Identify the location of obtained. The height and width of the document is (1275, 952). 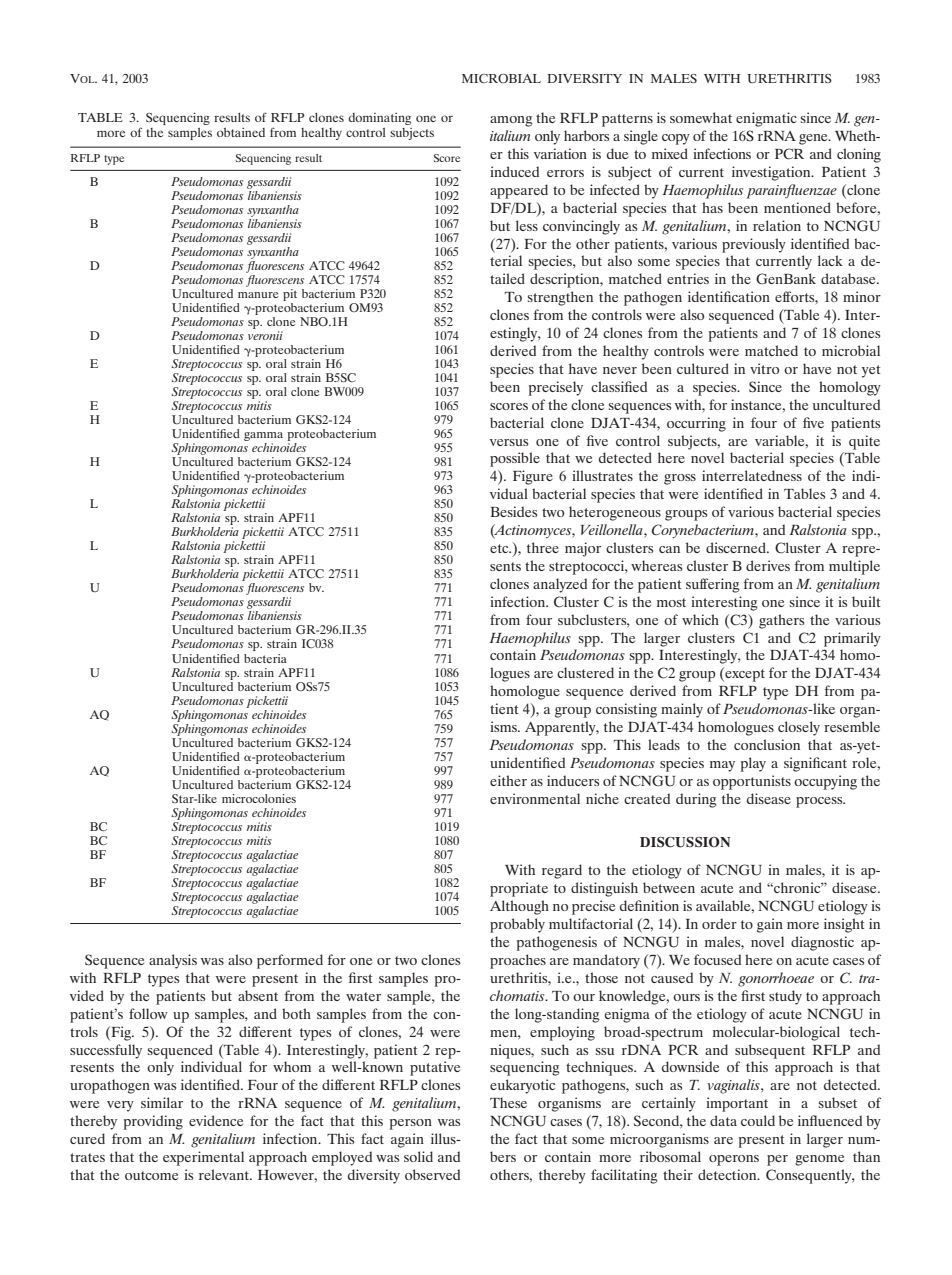
(241, 132).
